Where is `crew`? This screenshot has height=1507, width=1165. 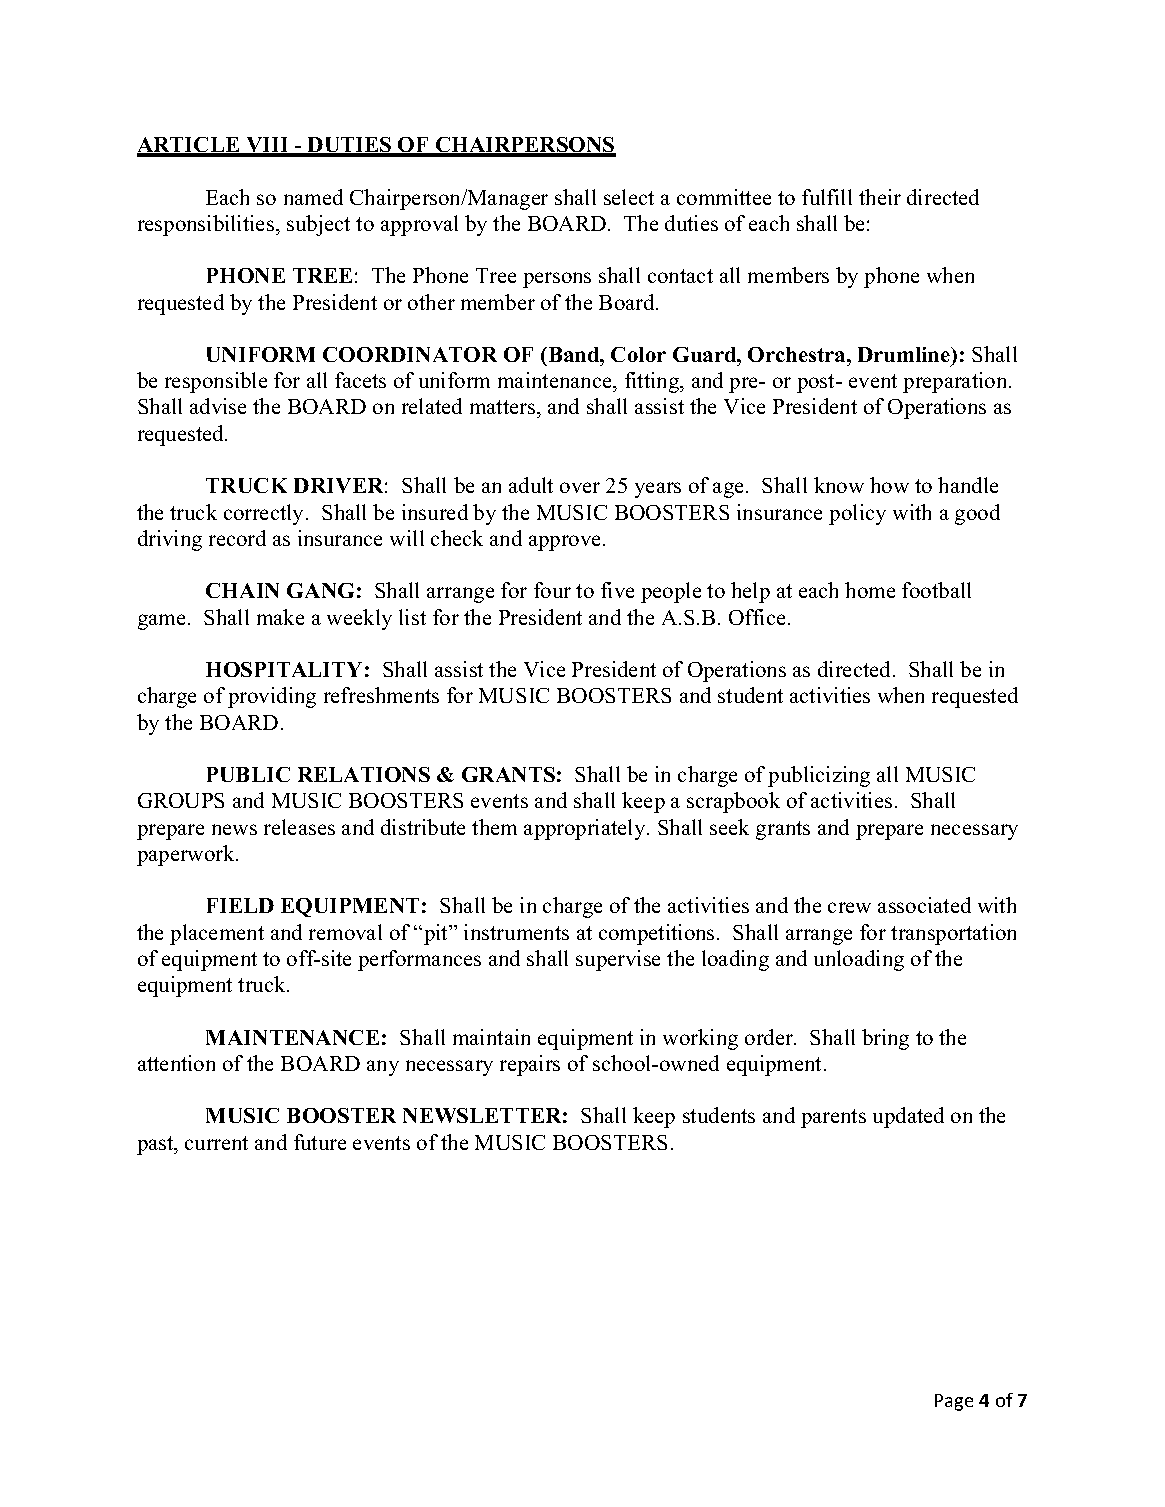
crew is located at coordinates (849, 907).
